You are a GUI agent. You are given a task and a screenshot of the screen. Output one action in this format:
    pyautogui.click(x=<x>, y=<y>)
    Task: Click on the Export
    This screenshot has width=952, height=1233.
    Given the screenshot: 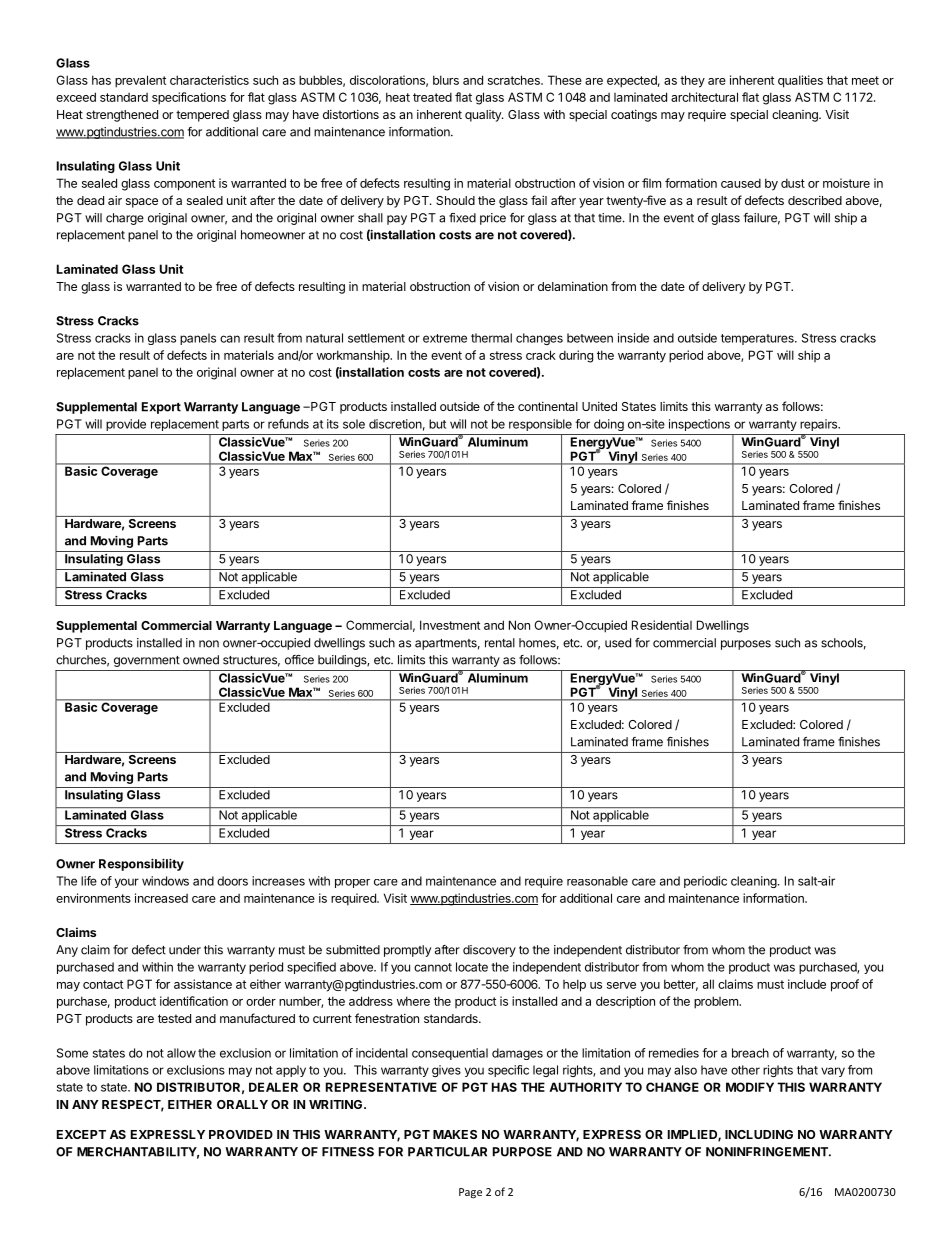 What is the action you would take?
    pyautogui.click(x=161, y=408)
